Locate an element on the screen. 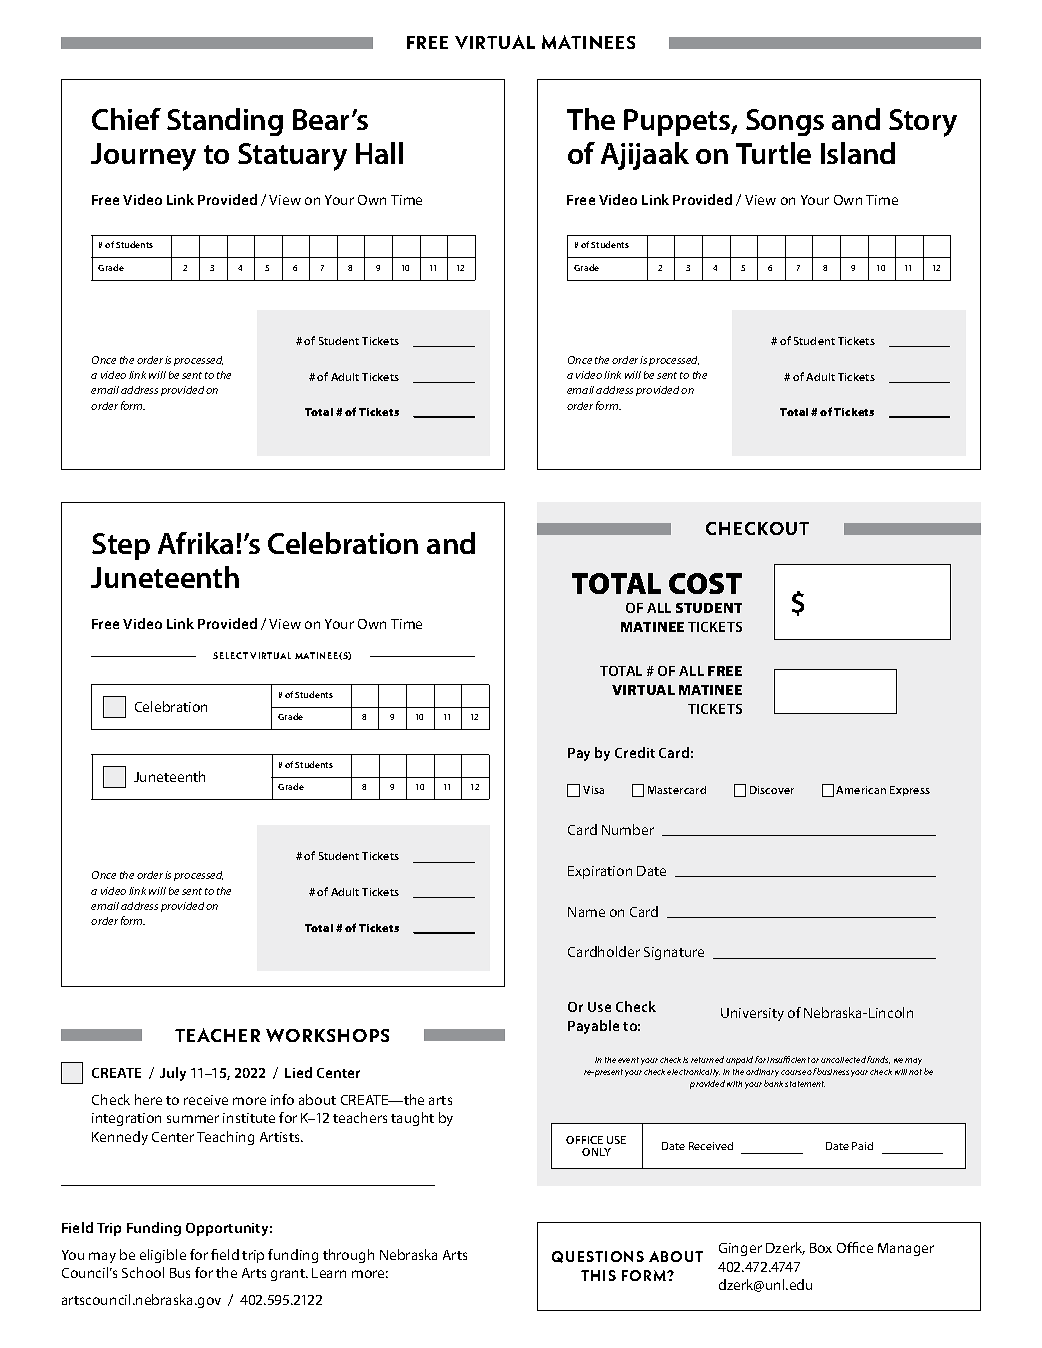 The height and width of the screenshot is (1348, 1042). University is located at coordinates (752, 1014).
